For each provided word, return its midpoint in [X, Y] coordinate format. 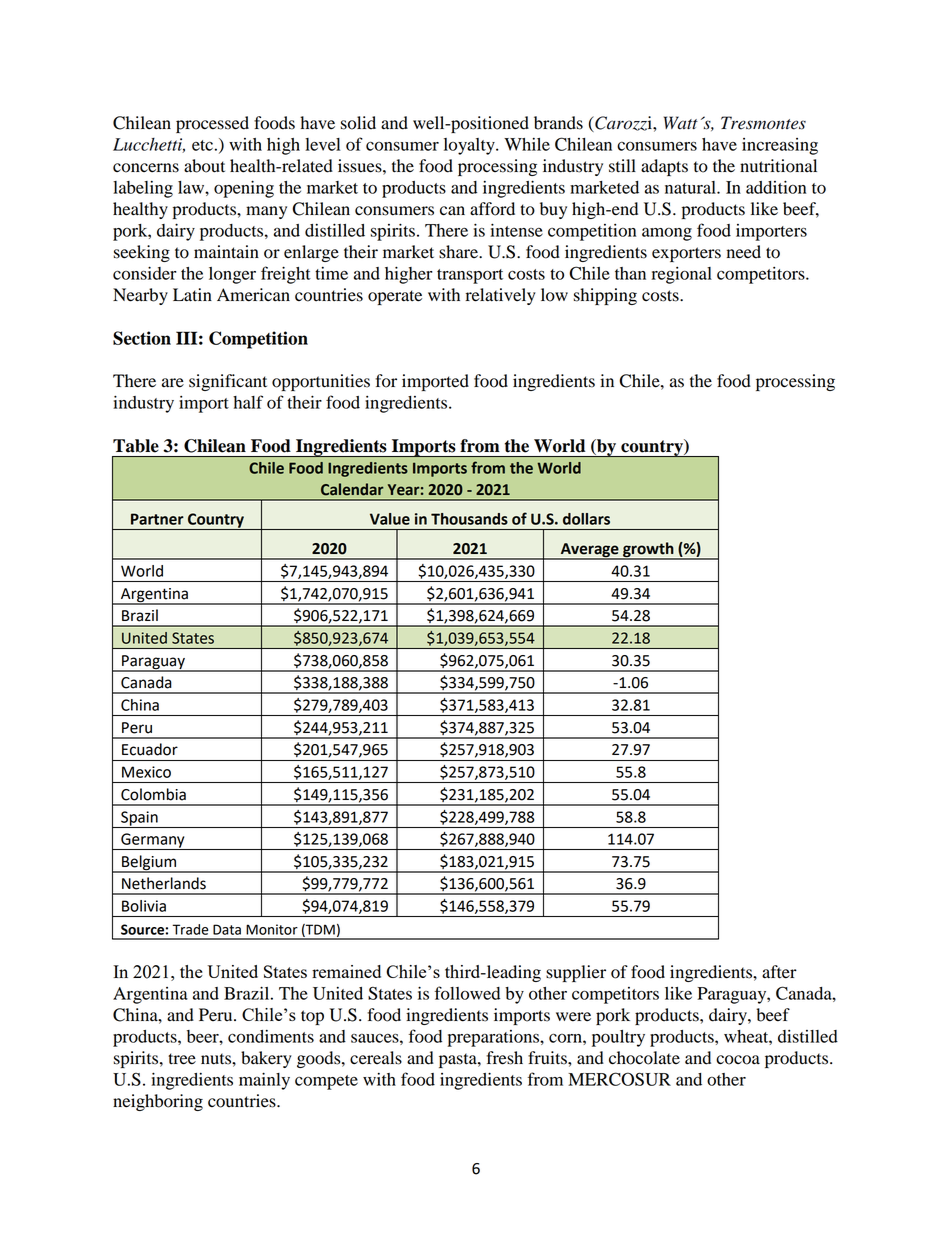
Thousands [469, 519]
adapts [664, 167]
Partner [157, 519]
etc [202, 145]
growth [648, 551]
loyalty [470, 146]
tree [182, 1059]
